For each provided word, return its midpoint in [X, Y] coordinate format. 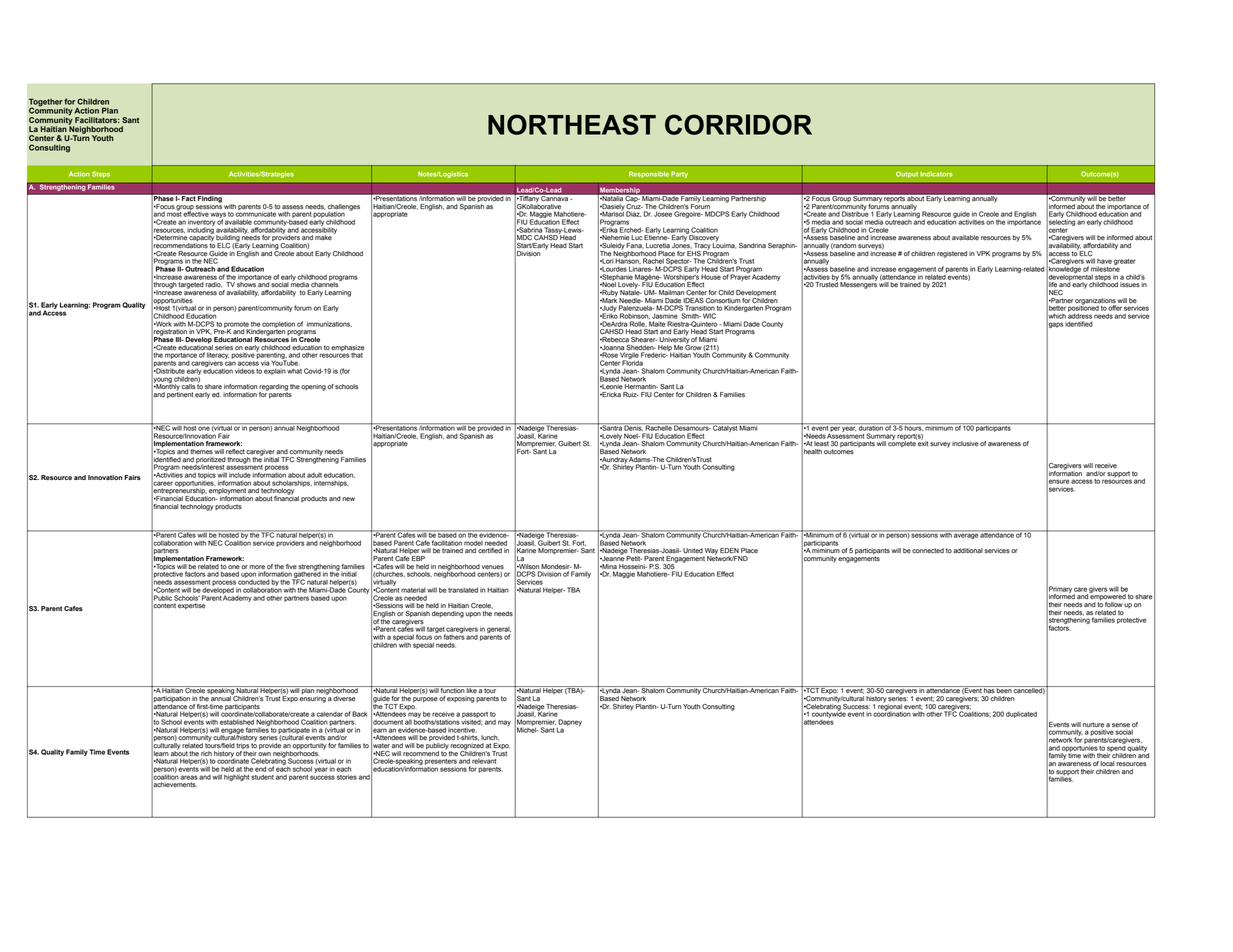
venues [493, 567]
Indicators [936, 174]
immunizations [329, 324]
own [264, 754]
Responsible [649, 174]
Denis [633, 427]
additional [968, 551]
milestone [1105, 268]
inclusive [965, 444]
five [291, 567]
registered [952, 254]
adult [314, 475]
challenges [343, 208]
